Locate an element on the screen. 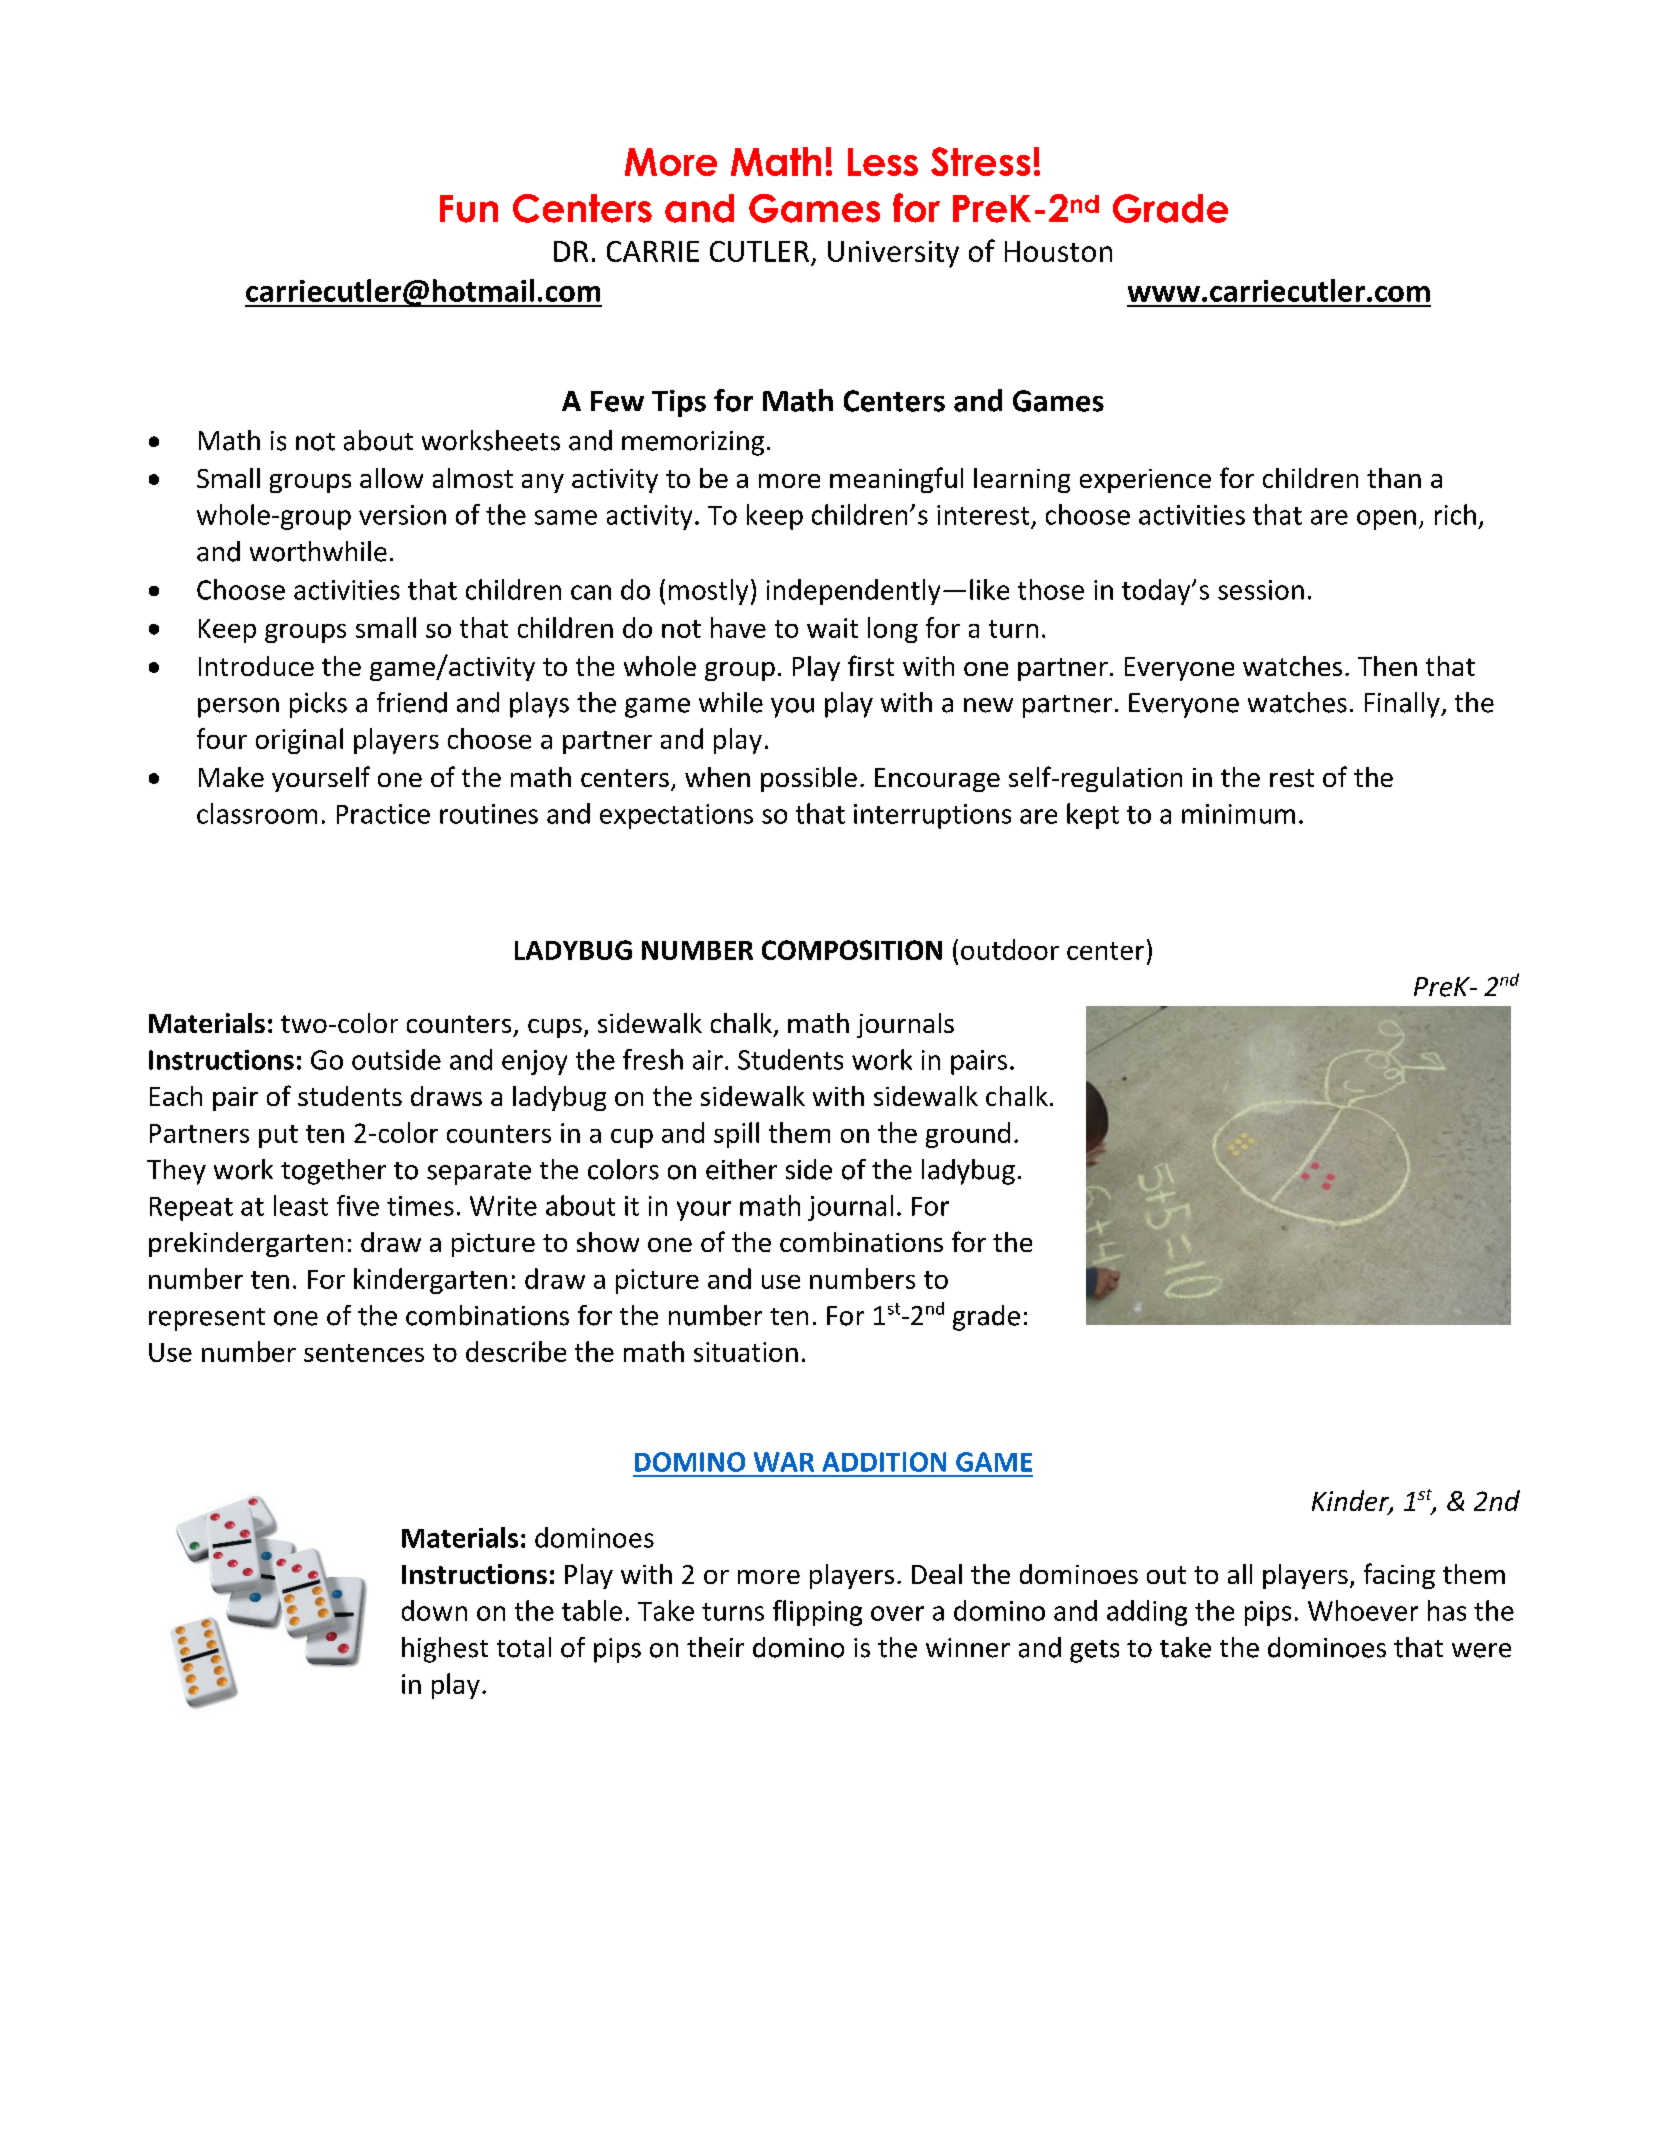 This screenshot has width=1666, height=2156. COMPOSITION is located at coordinates (852, 950).
